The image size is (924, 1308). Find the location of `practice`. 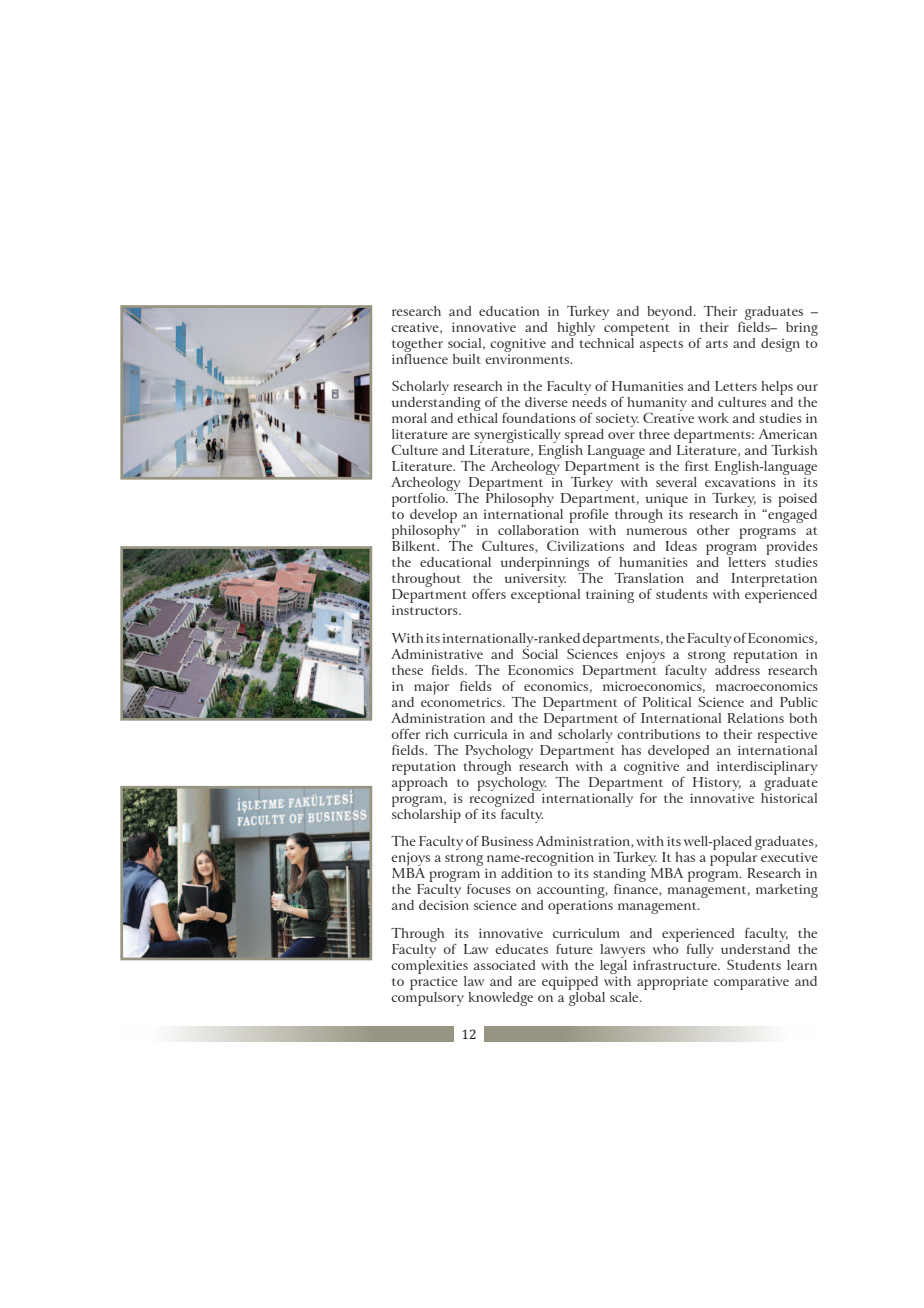

practice is located at coordinates (434, 985).
